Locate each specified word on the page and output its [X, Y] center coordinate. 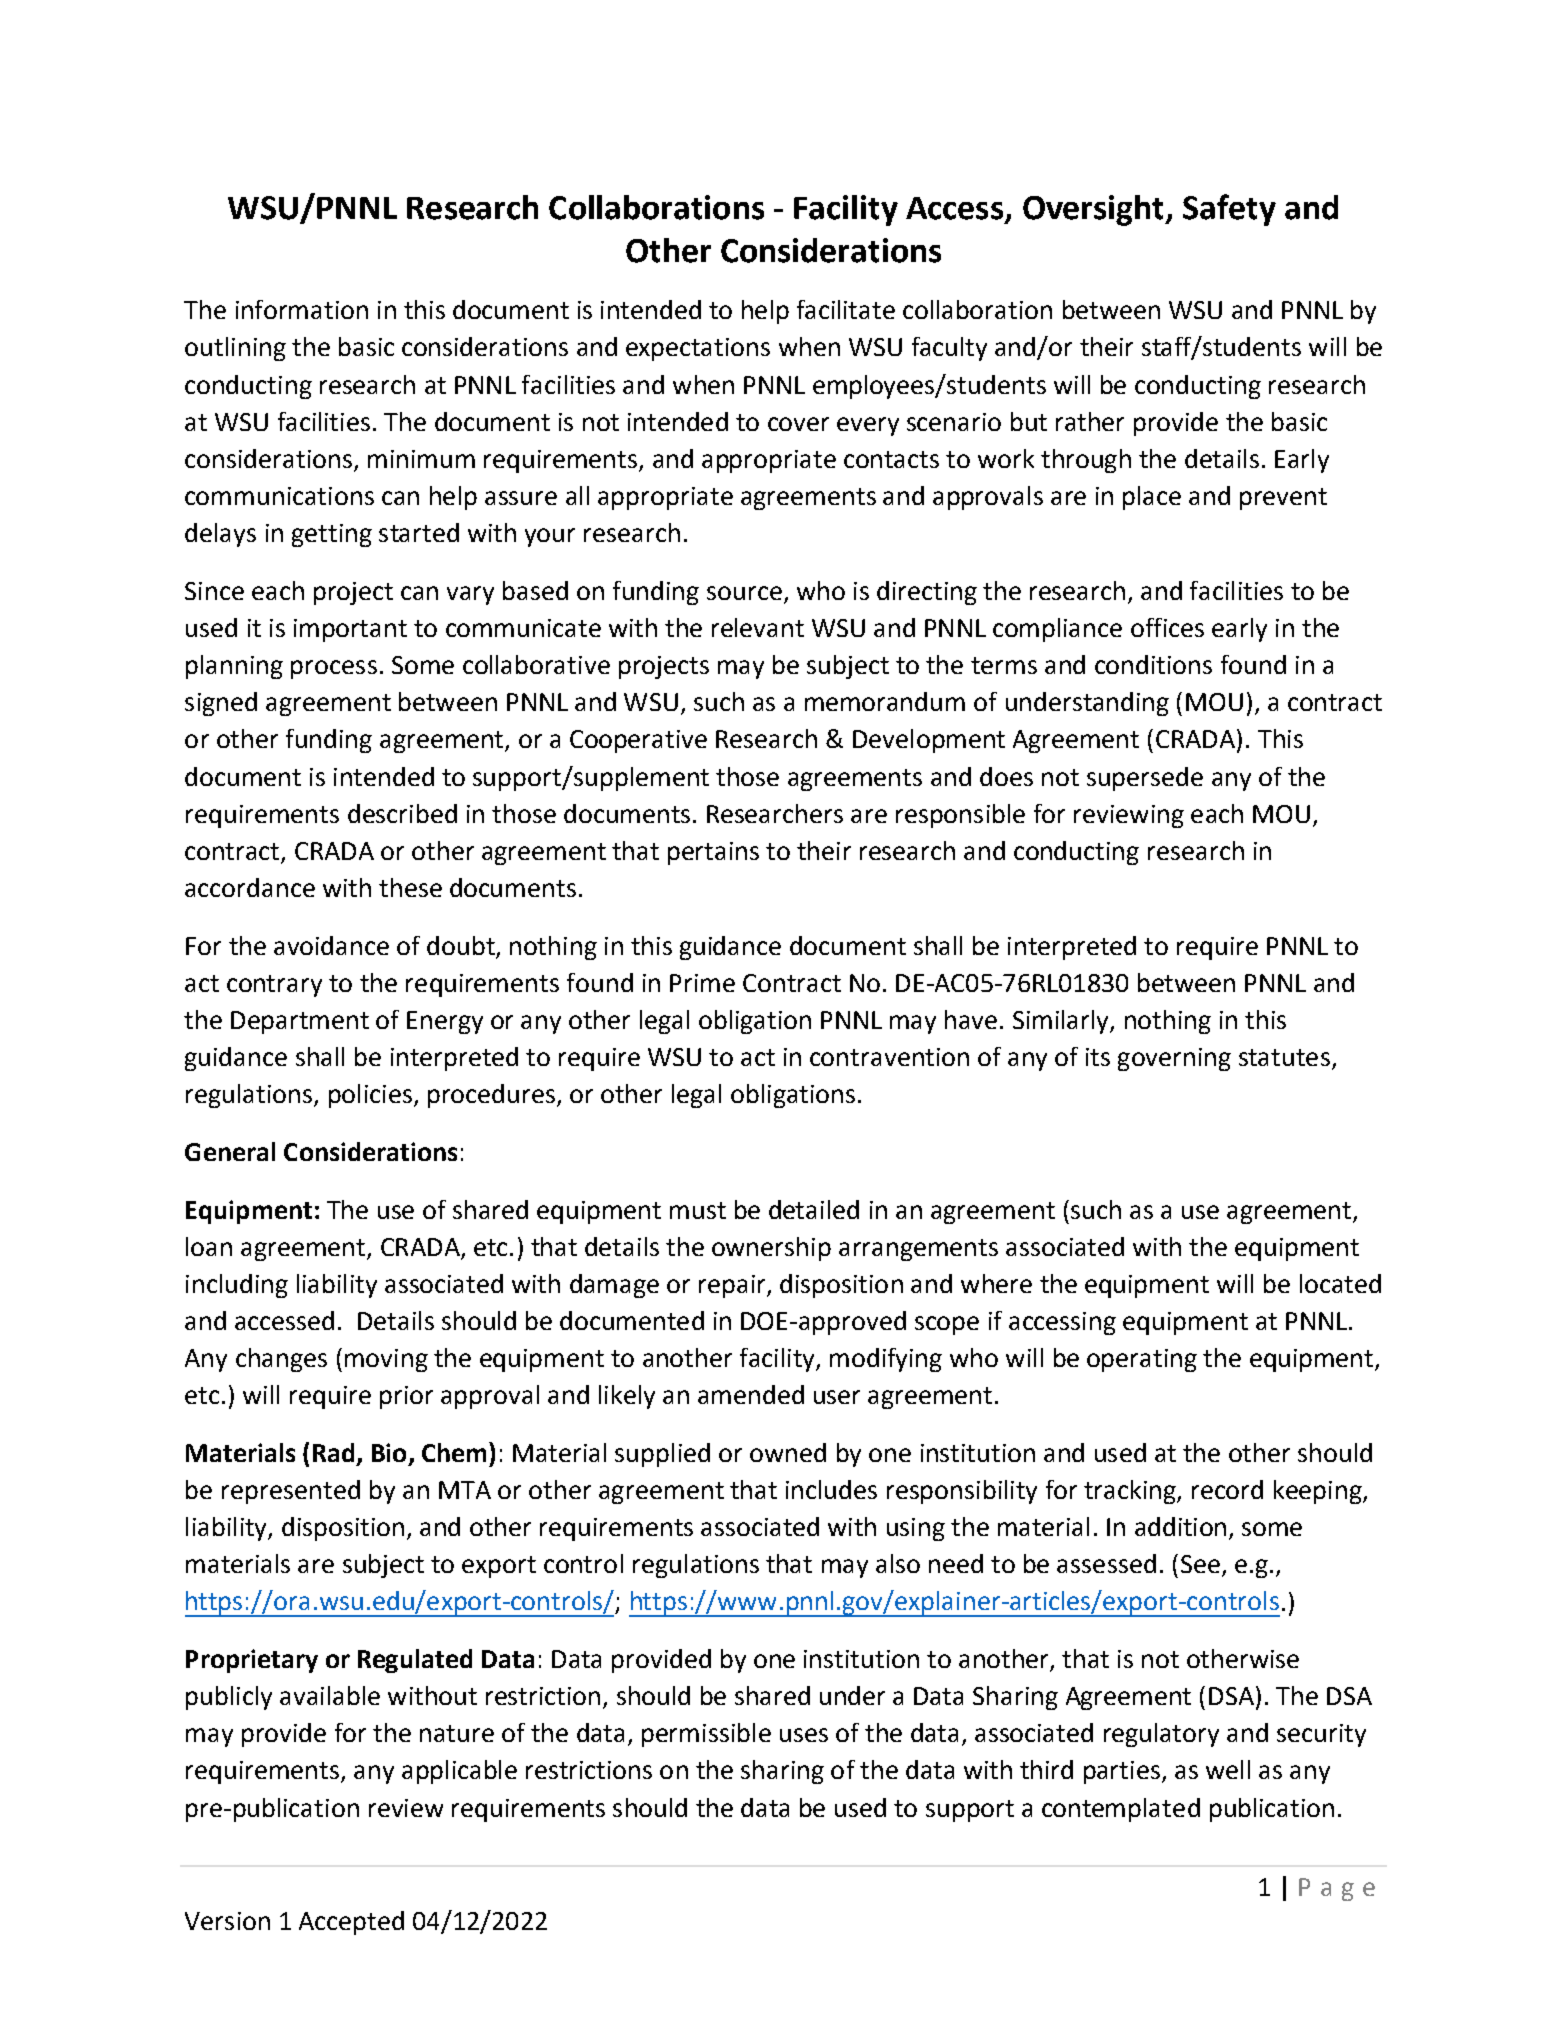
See [1200, 1564]
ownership [771, 1249]
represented [291, 1492]
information [302, 309]
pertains [713, 853]
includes [831, 1489]
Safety [1229, 210]
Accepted [351, 1923]
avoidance [331, 945]
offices [1167, 627]
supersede [1145, 779]
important [350, 630]
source [744, 593]
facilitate [846, 309]
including [237, 1286]
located [1340, 1283]
